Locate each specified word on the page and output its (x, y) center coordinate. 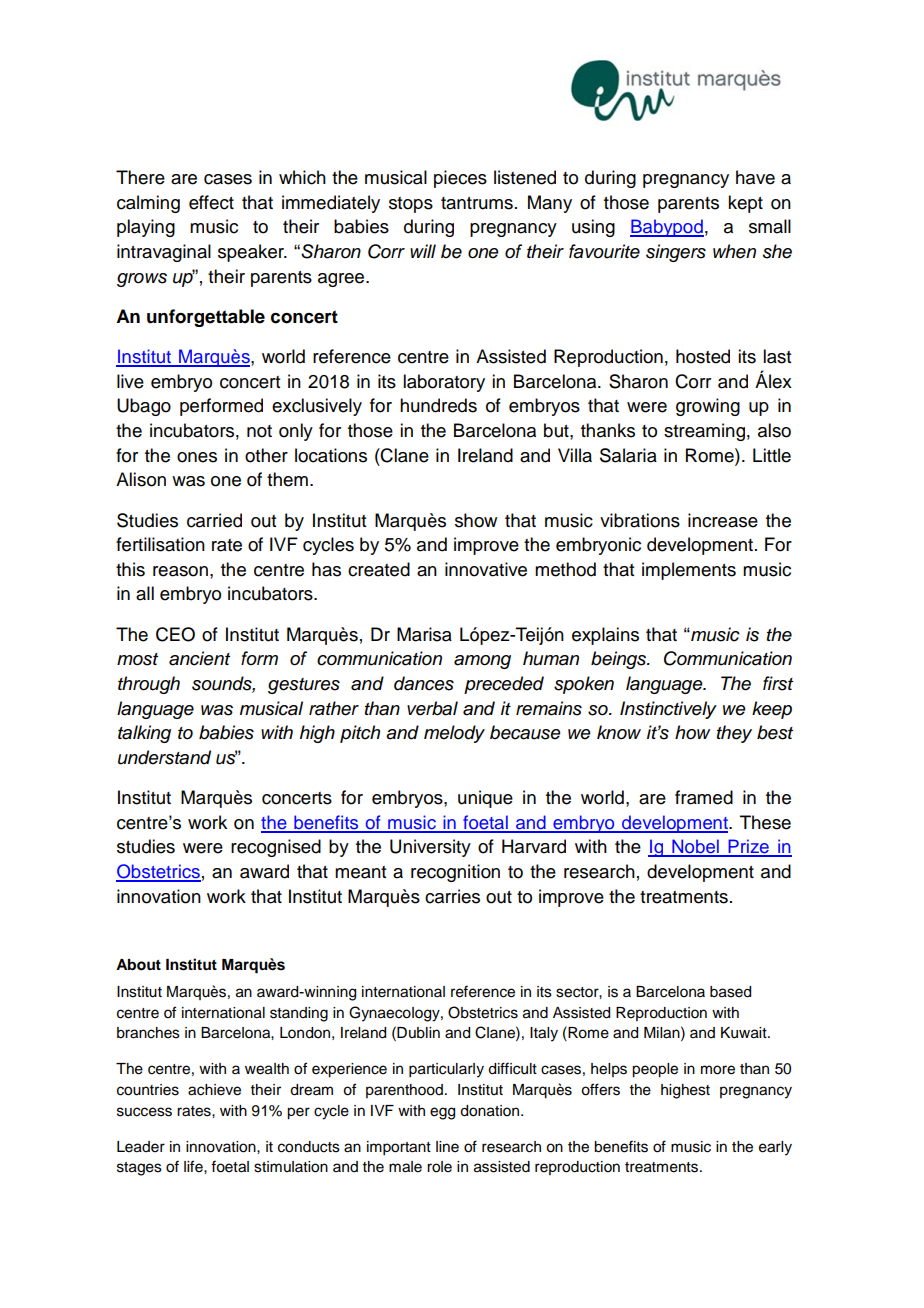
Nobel (695, 847)
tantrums (477, 203)
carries (452, 896)
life (194, 1166)
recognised (276, 848)
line (447, 1147)
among (482, 662)
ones (197, 457)
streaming (704, 432)
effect (211, 202)
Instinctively (668, 710)
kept (745, 204)
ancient (199, 658)
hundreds (438, 405)
